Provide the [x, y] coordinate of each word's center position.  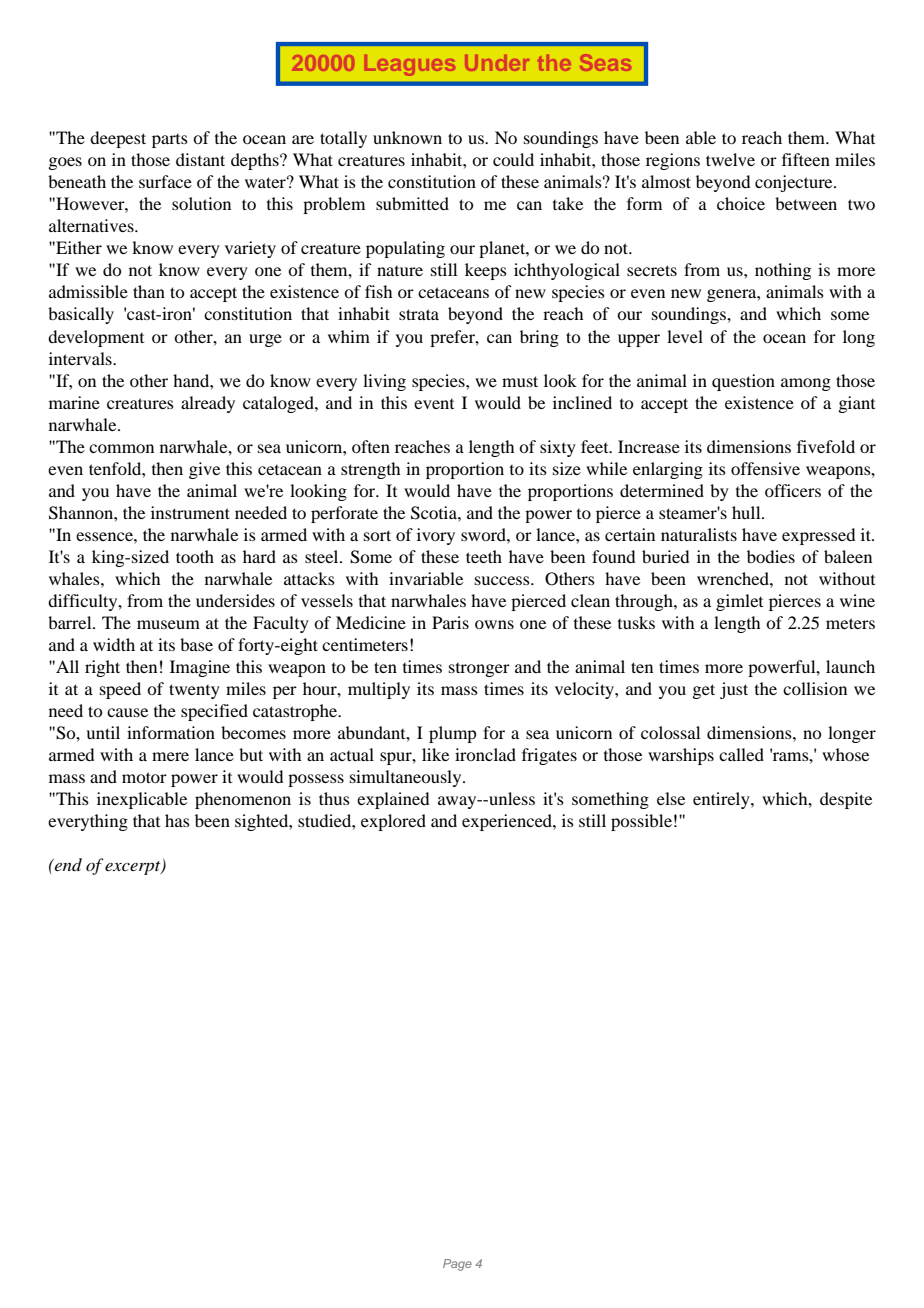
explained [393, 800]
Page [457, 1265]
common [121, 448]
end [67, 864]
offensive [765, 468]
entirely [722, 800]
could [513, 159]
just [734, 690]
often [371, 446]
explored [393, 822]
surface [165, 181]
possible [641, 822]
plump [452, 734]
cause [127, 712]
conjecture [795, 183]
